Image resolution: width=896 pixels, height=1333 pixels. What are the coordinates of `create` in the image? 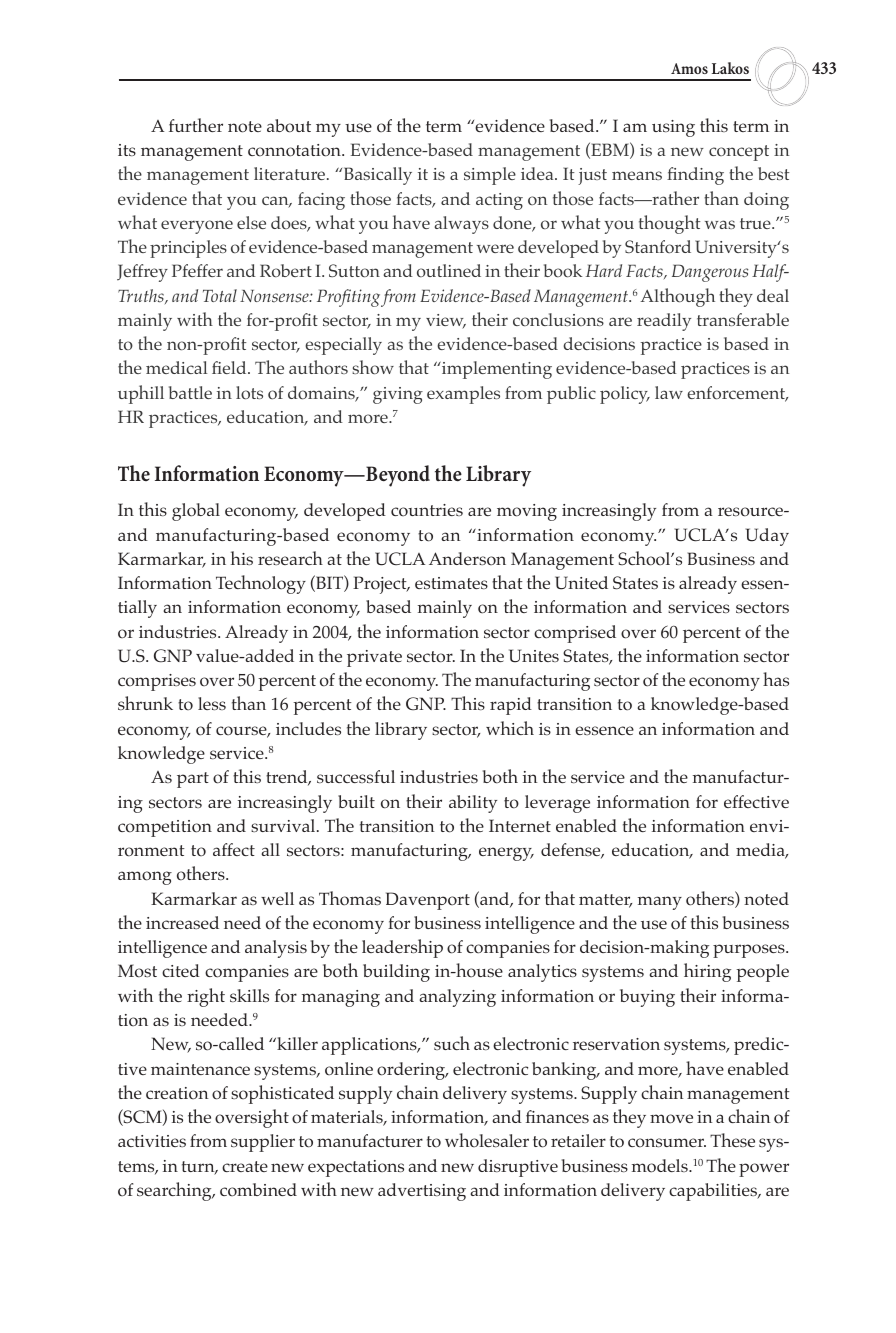 It's located at (245, 1166).
